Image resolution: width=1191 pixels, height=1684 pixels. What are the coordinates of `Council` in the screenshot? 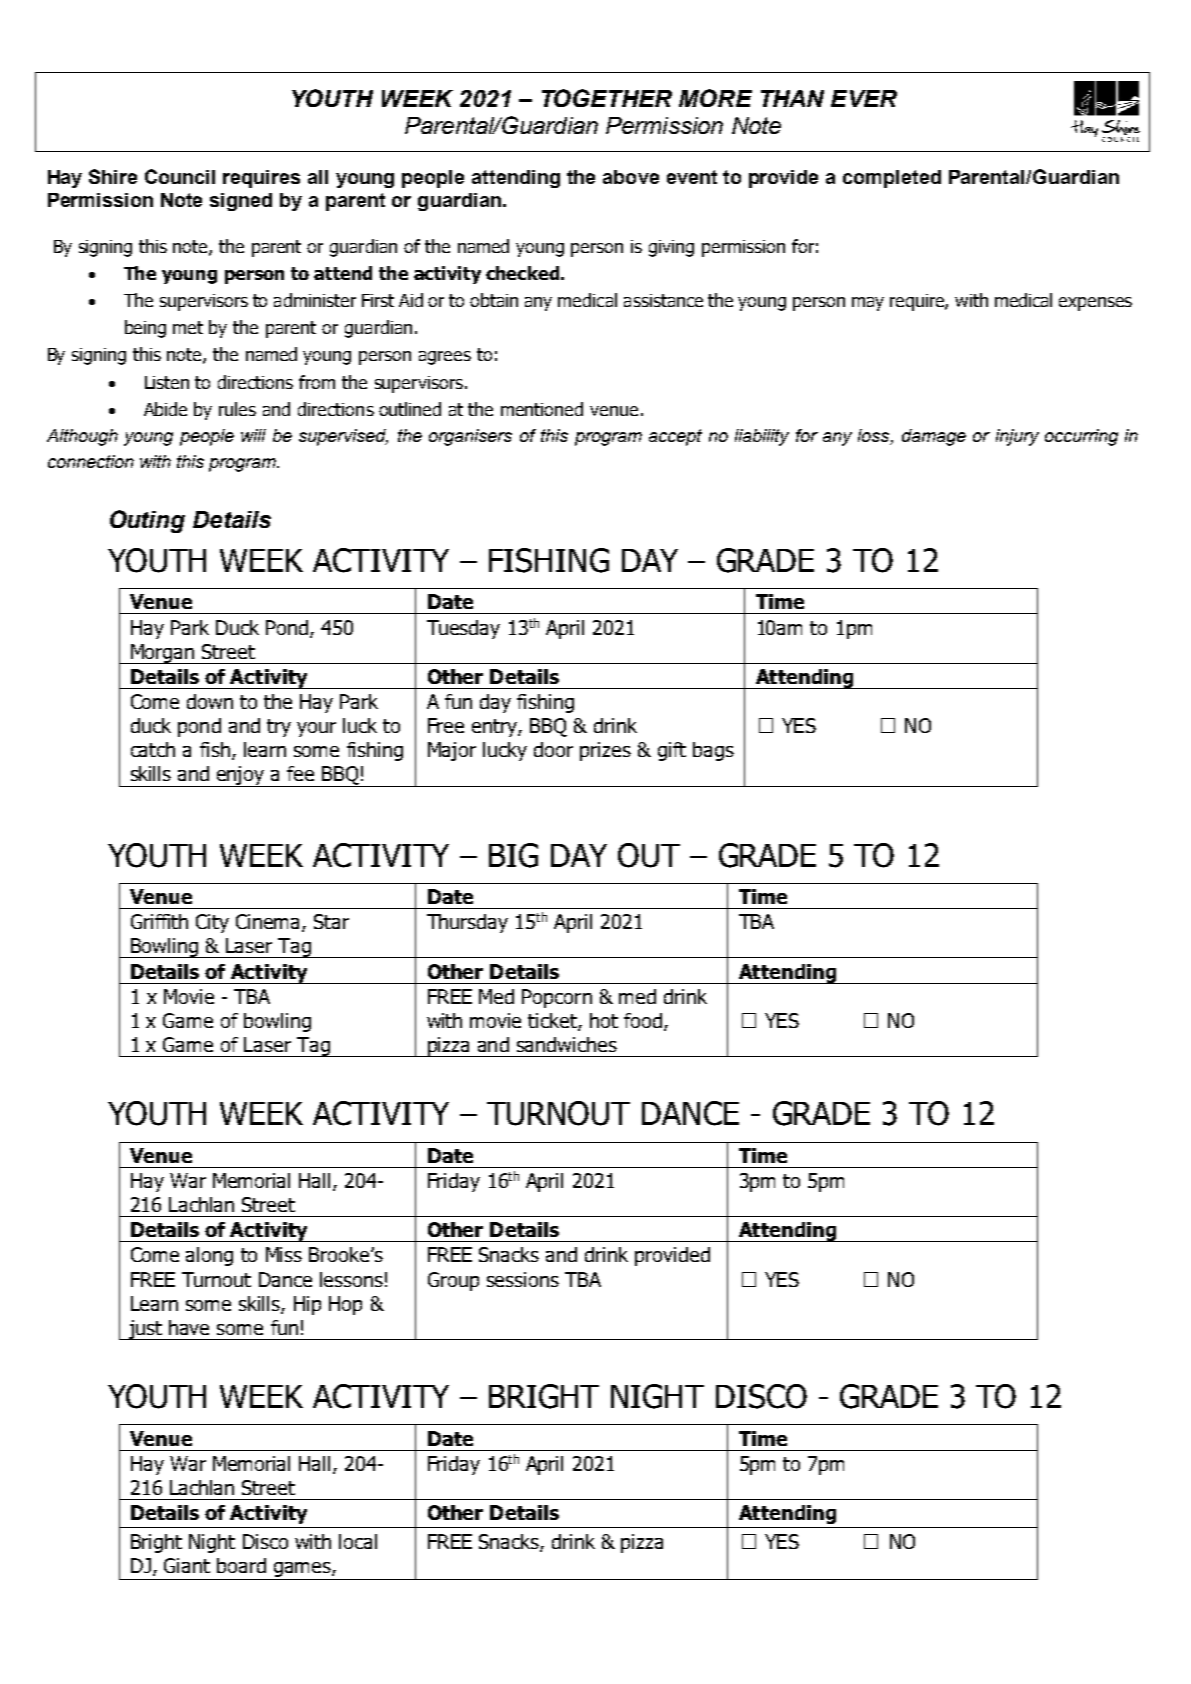 It's located at (180, 176).
